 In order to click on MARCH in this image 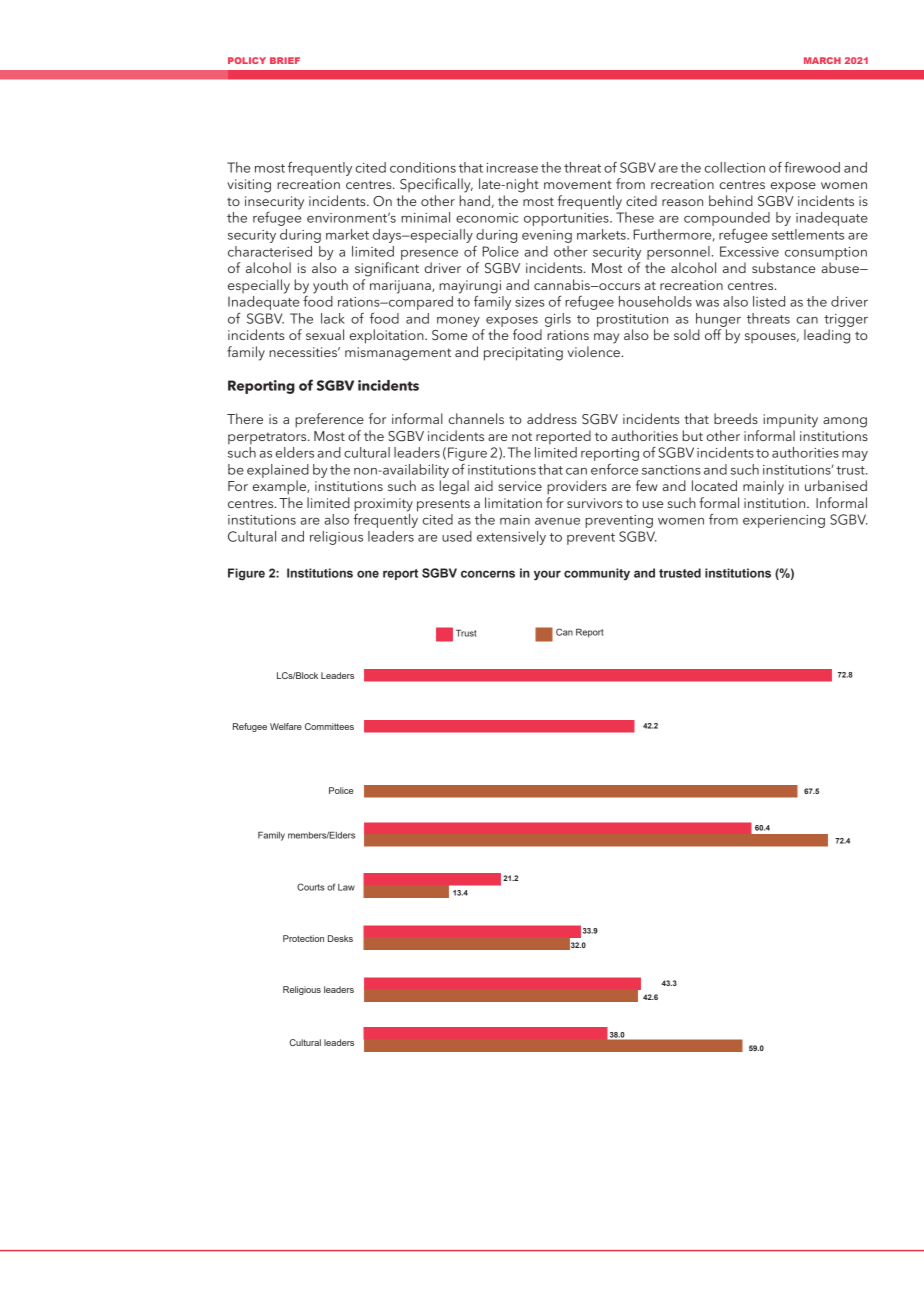, I will do `click(822, 60)`.
